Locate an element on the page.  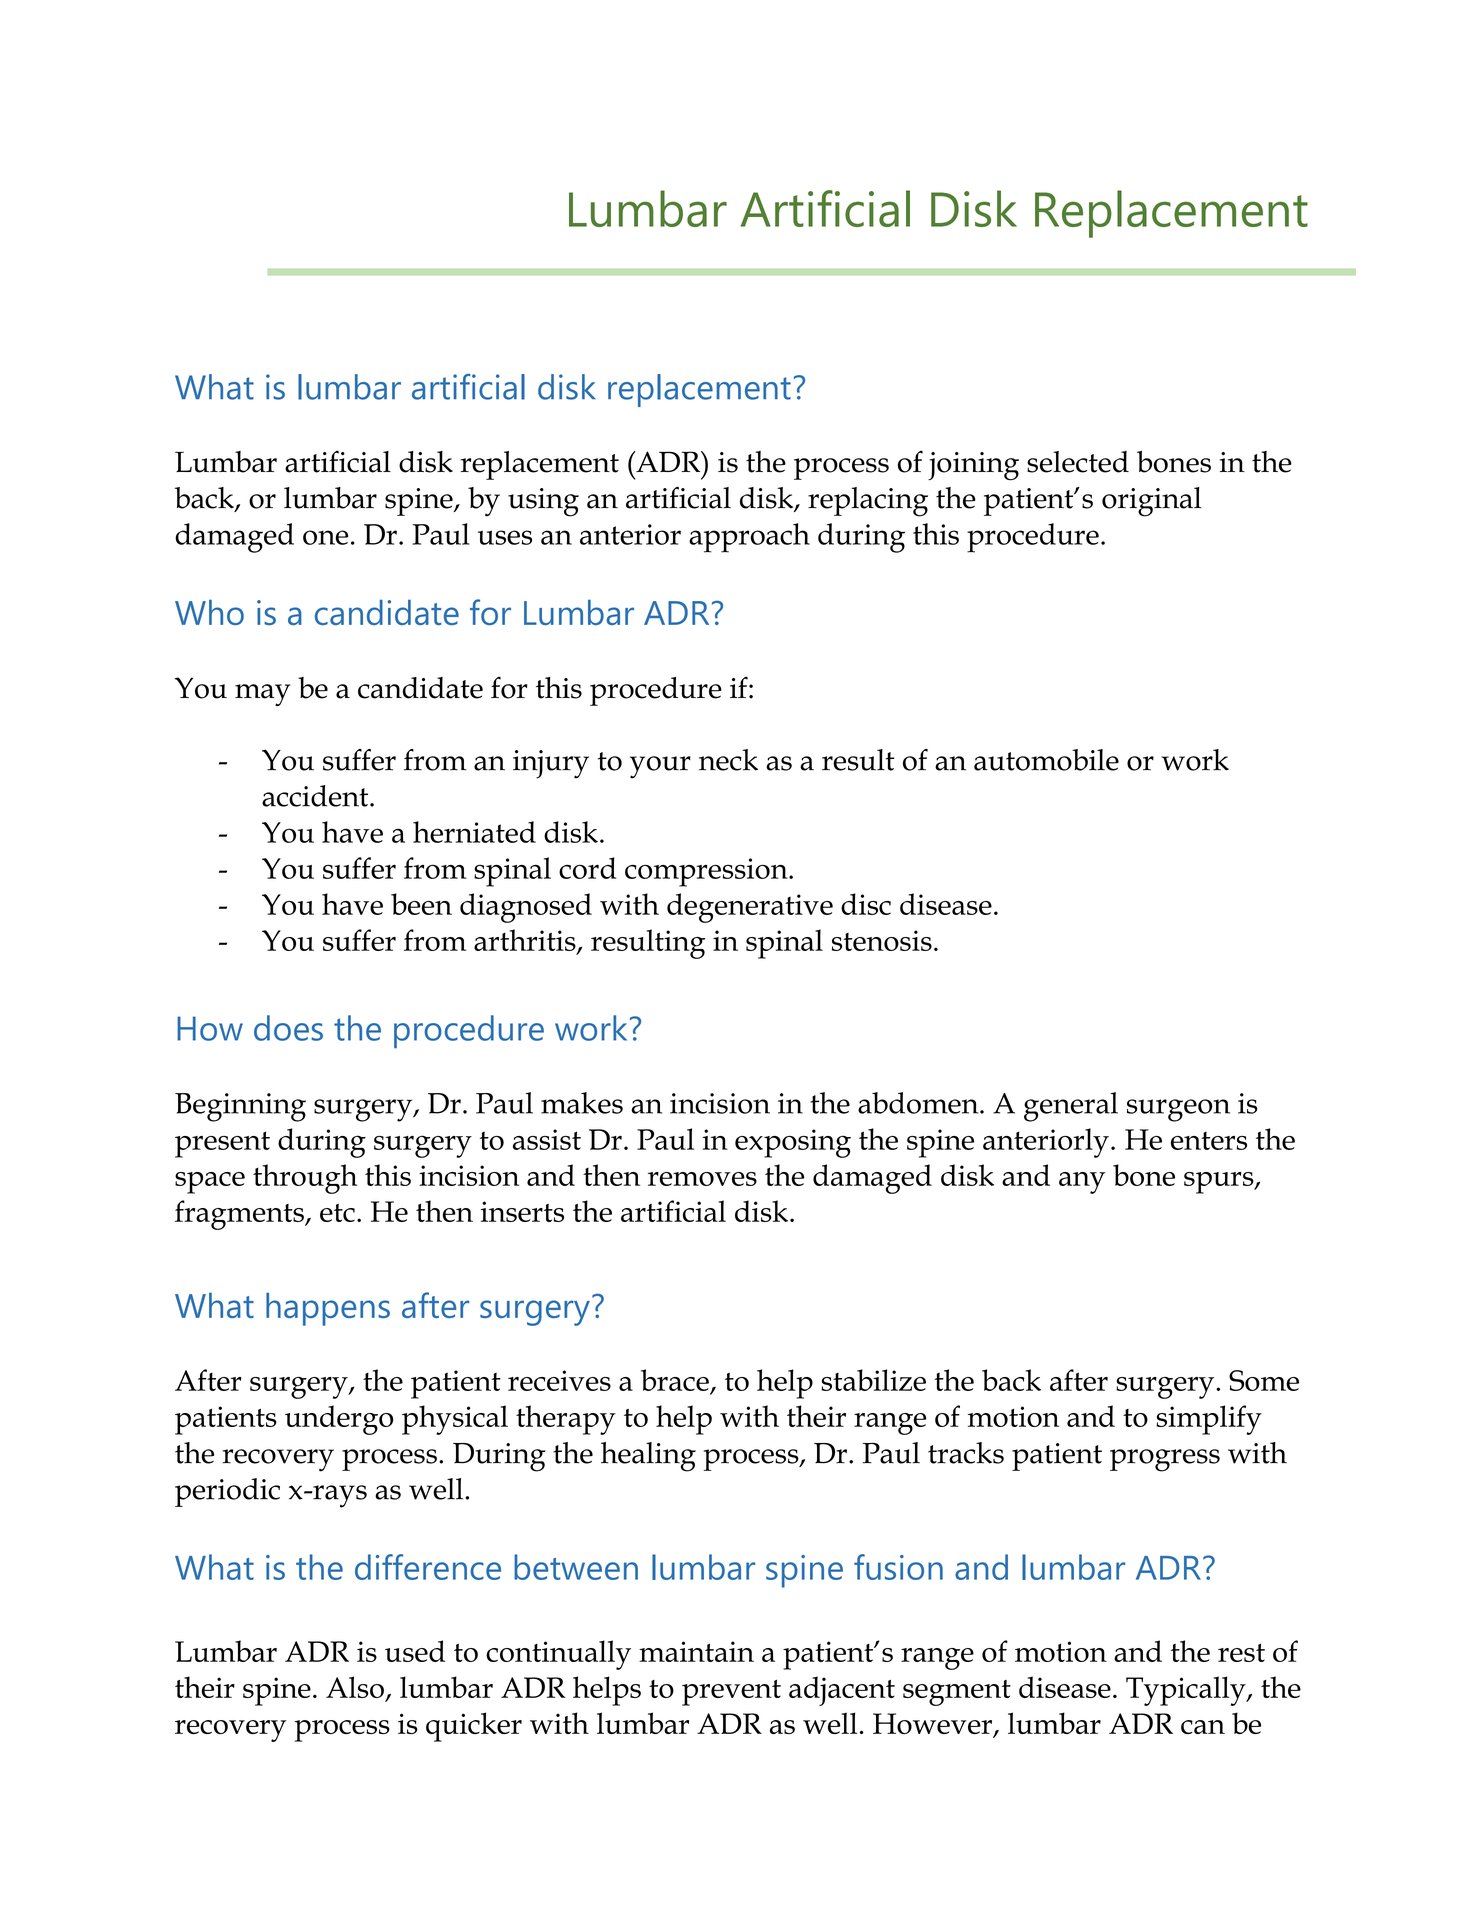
approach is located at coordinates (749, 538).
